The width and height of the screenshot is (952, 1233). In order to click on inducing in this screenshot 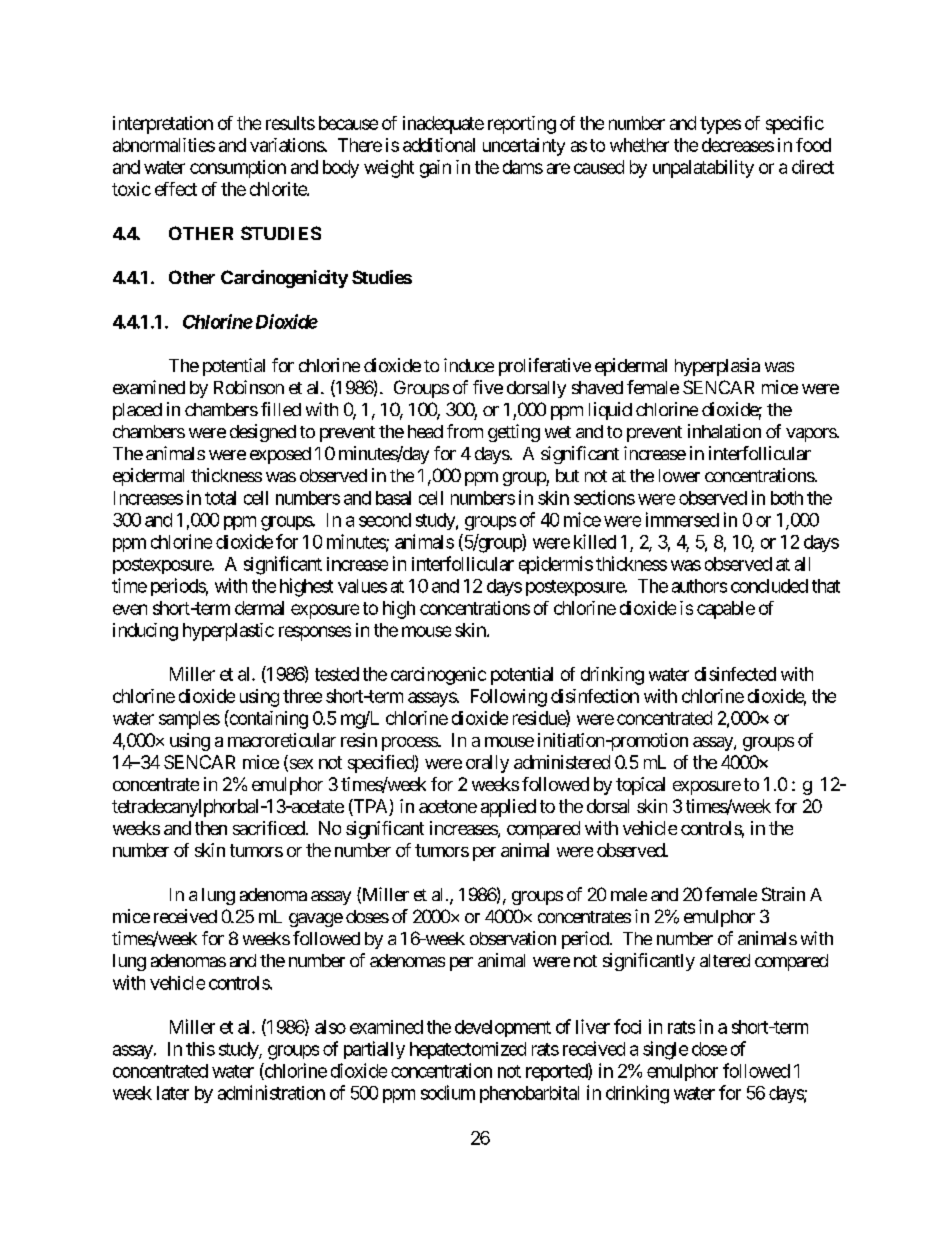, I will do `click(145, 632)`.
